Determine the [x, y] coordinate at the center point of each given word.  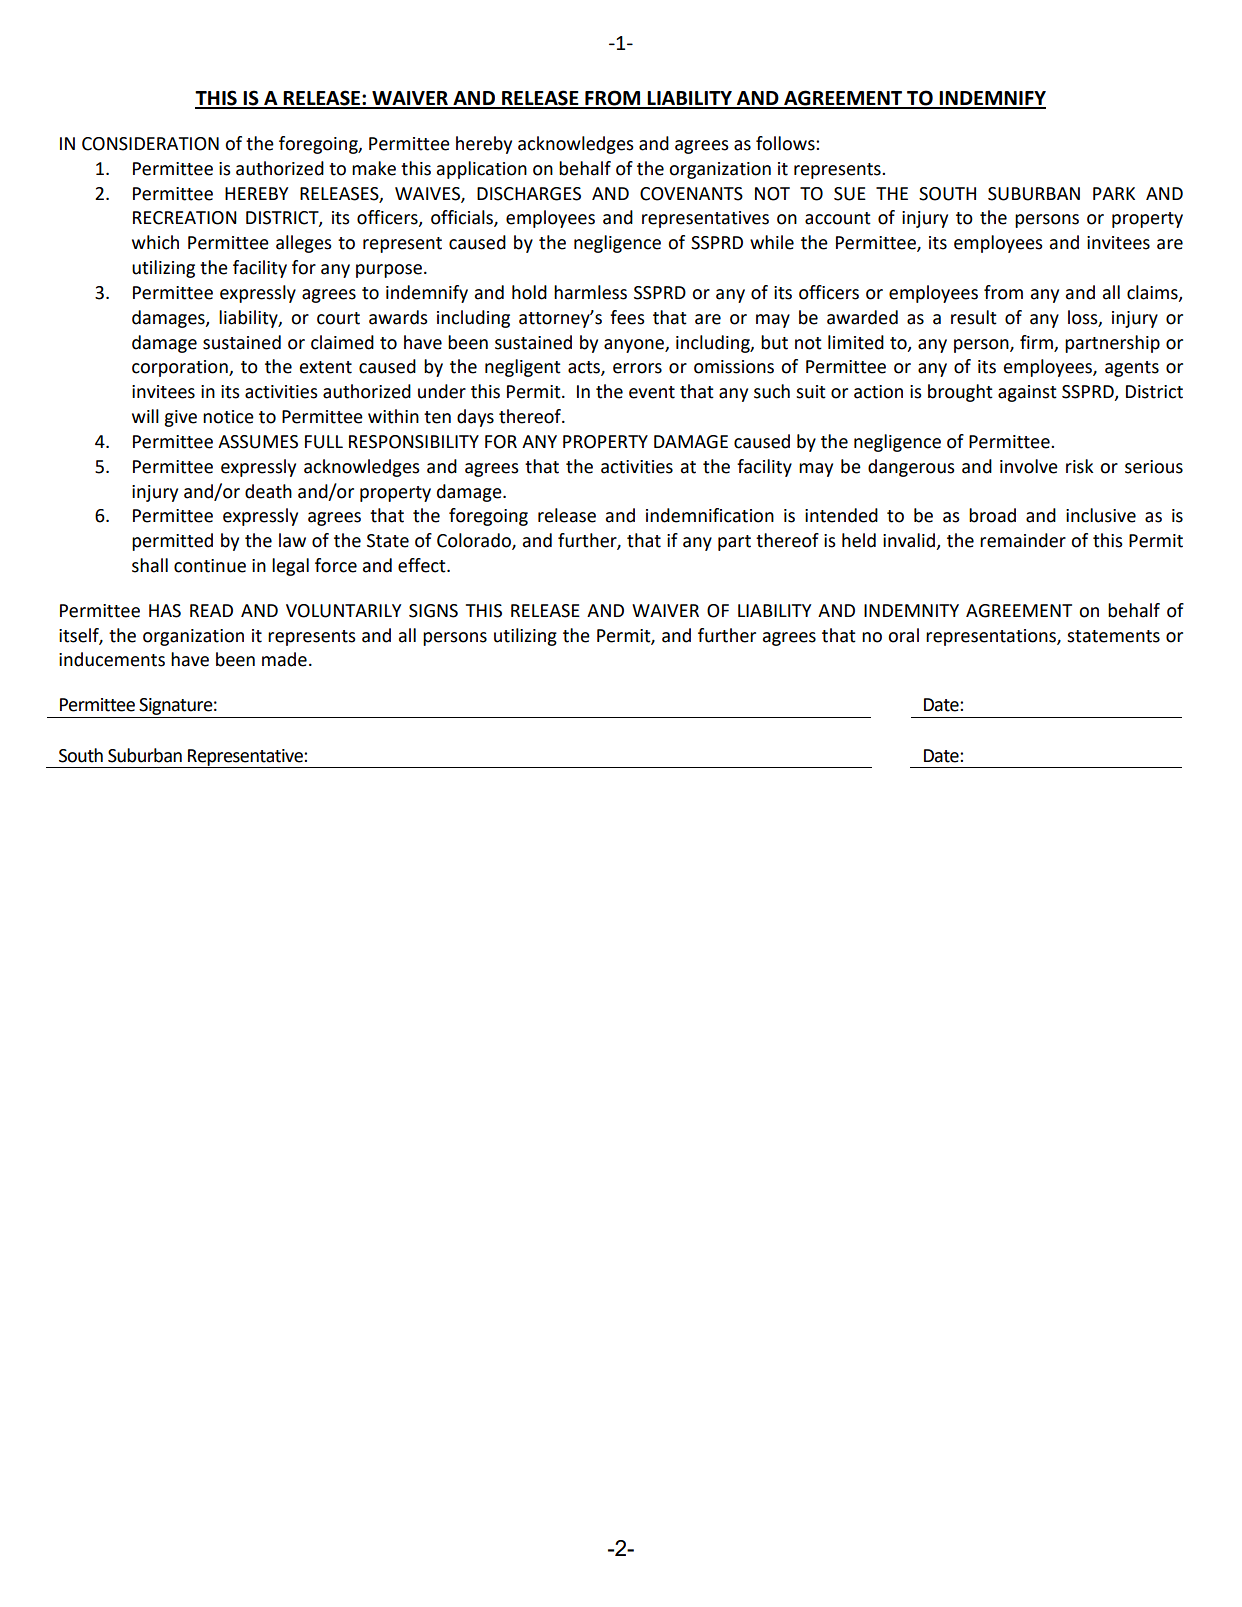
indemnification [710, 515]
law [292, 540]
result [974, 317]
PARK [1114, 193]
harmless [590, 292]
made [284, 659]
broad [992, 515]
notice [228, 417]
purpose [389, 271]
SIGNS [433, 611]
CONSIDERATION [150, 144]
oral [903, 635]
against [1027, 393]
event [652, 392]
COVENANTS [691, 194]
